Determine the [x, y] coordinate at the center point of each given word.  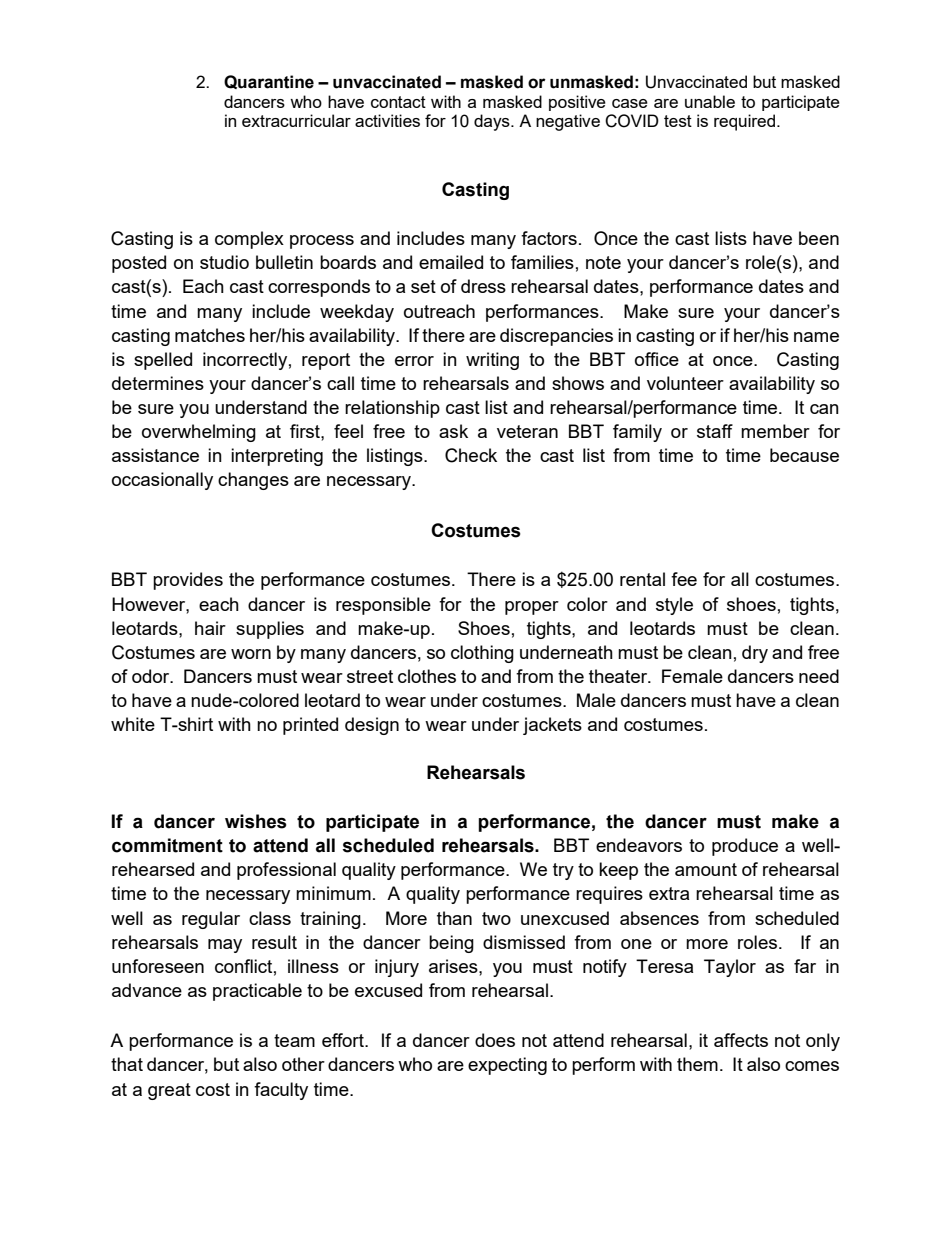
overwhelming [199, 433]
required [746, 122]
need [819, 676]
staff [715, 431]
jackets [552, 726]
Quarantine [269, 82]
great [169, 1091]
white [133, 724]
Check [471, 455]
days [493, 122]
